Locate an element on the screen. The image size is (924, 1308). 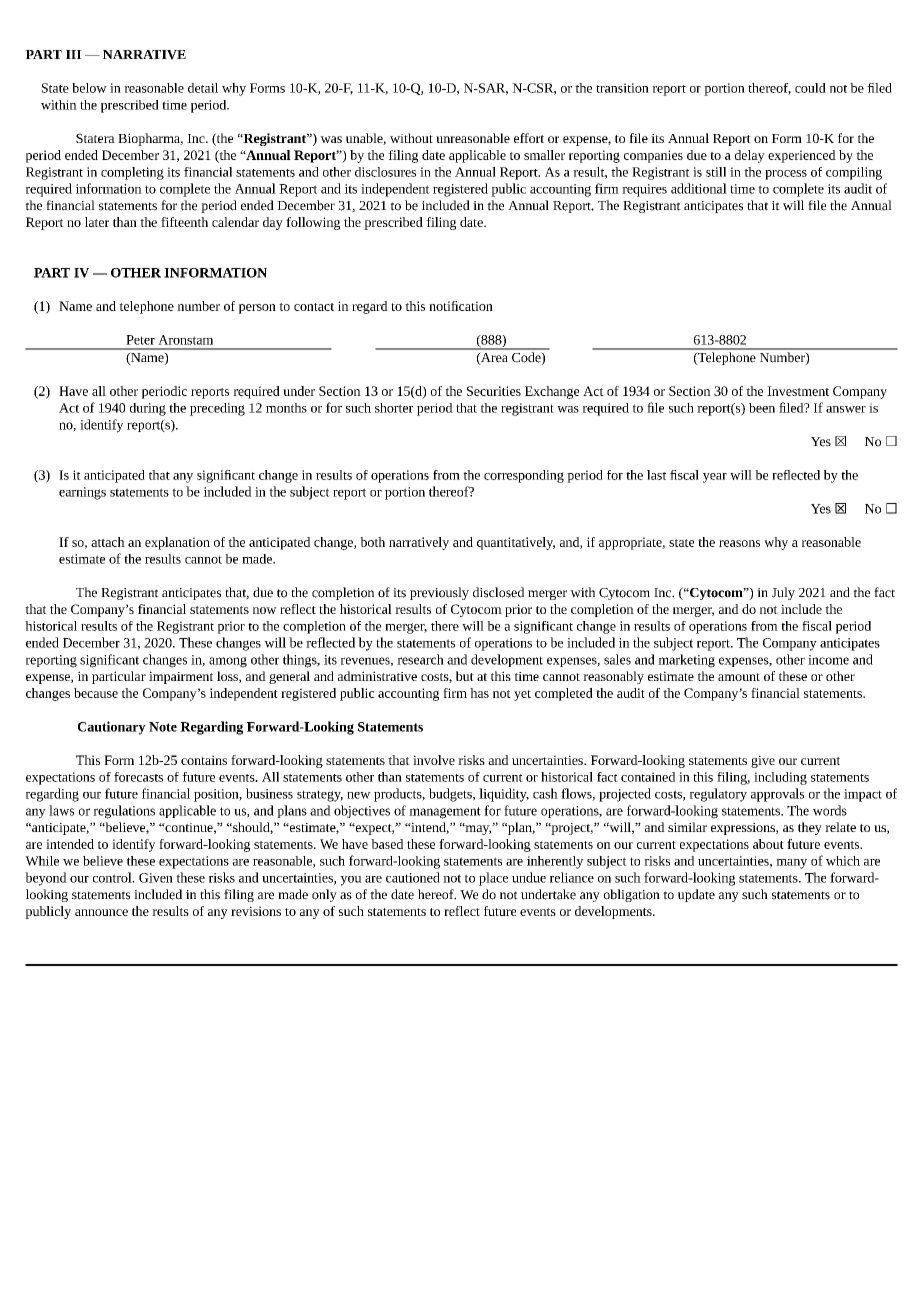
Peter is located at coordinates (140, 340).
